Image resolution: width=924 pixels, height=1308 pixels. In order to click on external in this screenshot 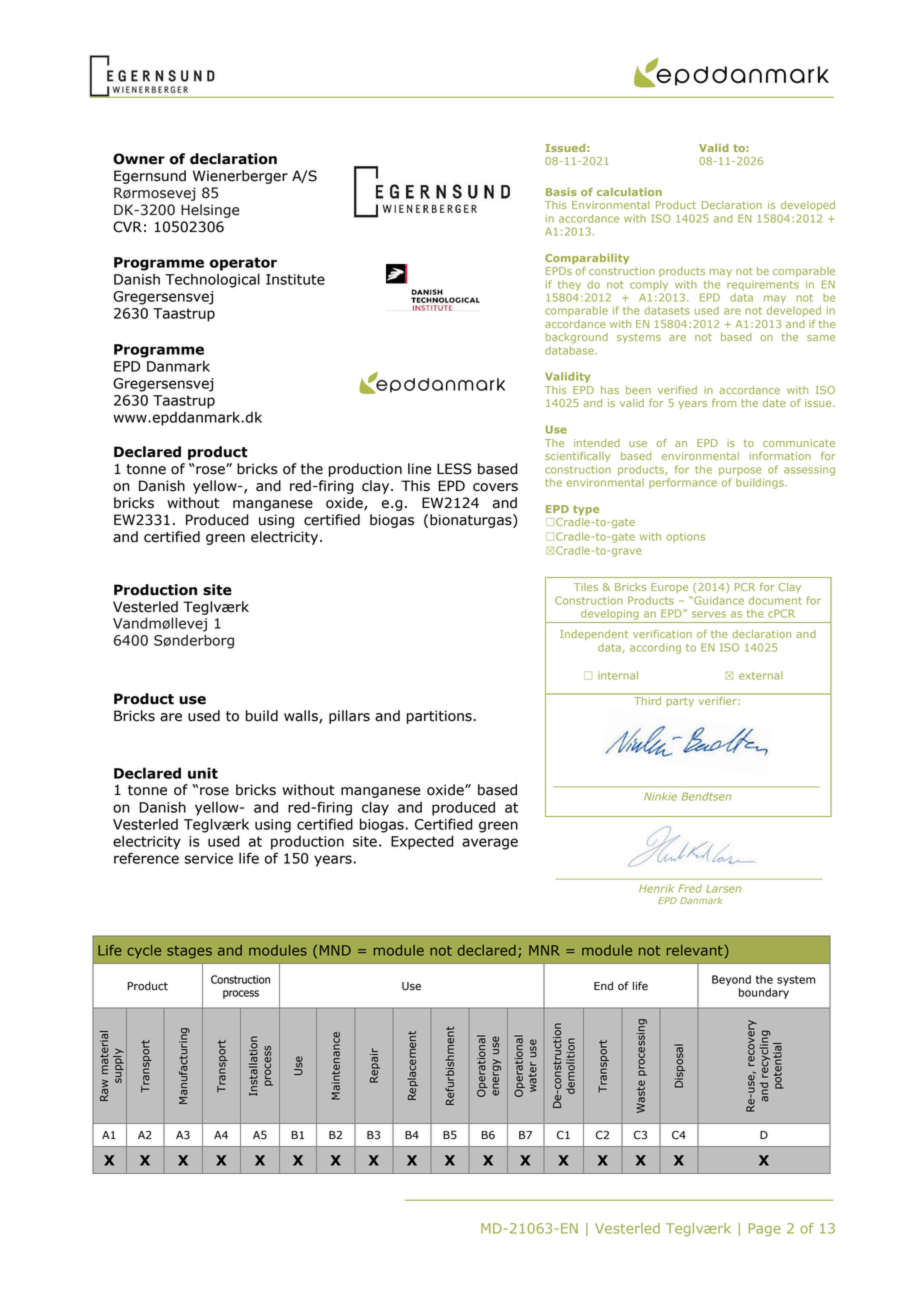, I will do `click(761, 675)`.
